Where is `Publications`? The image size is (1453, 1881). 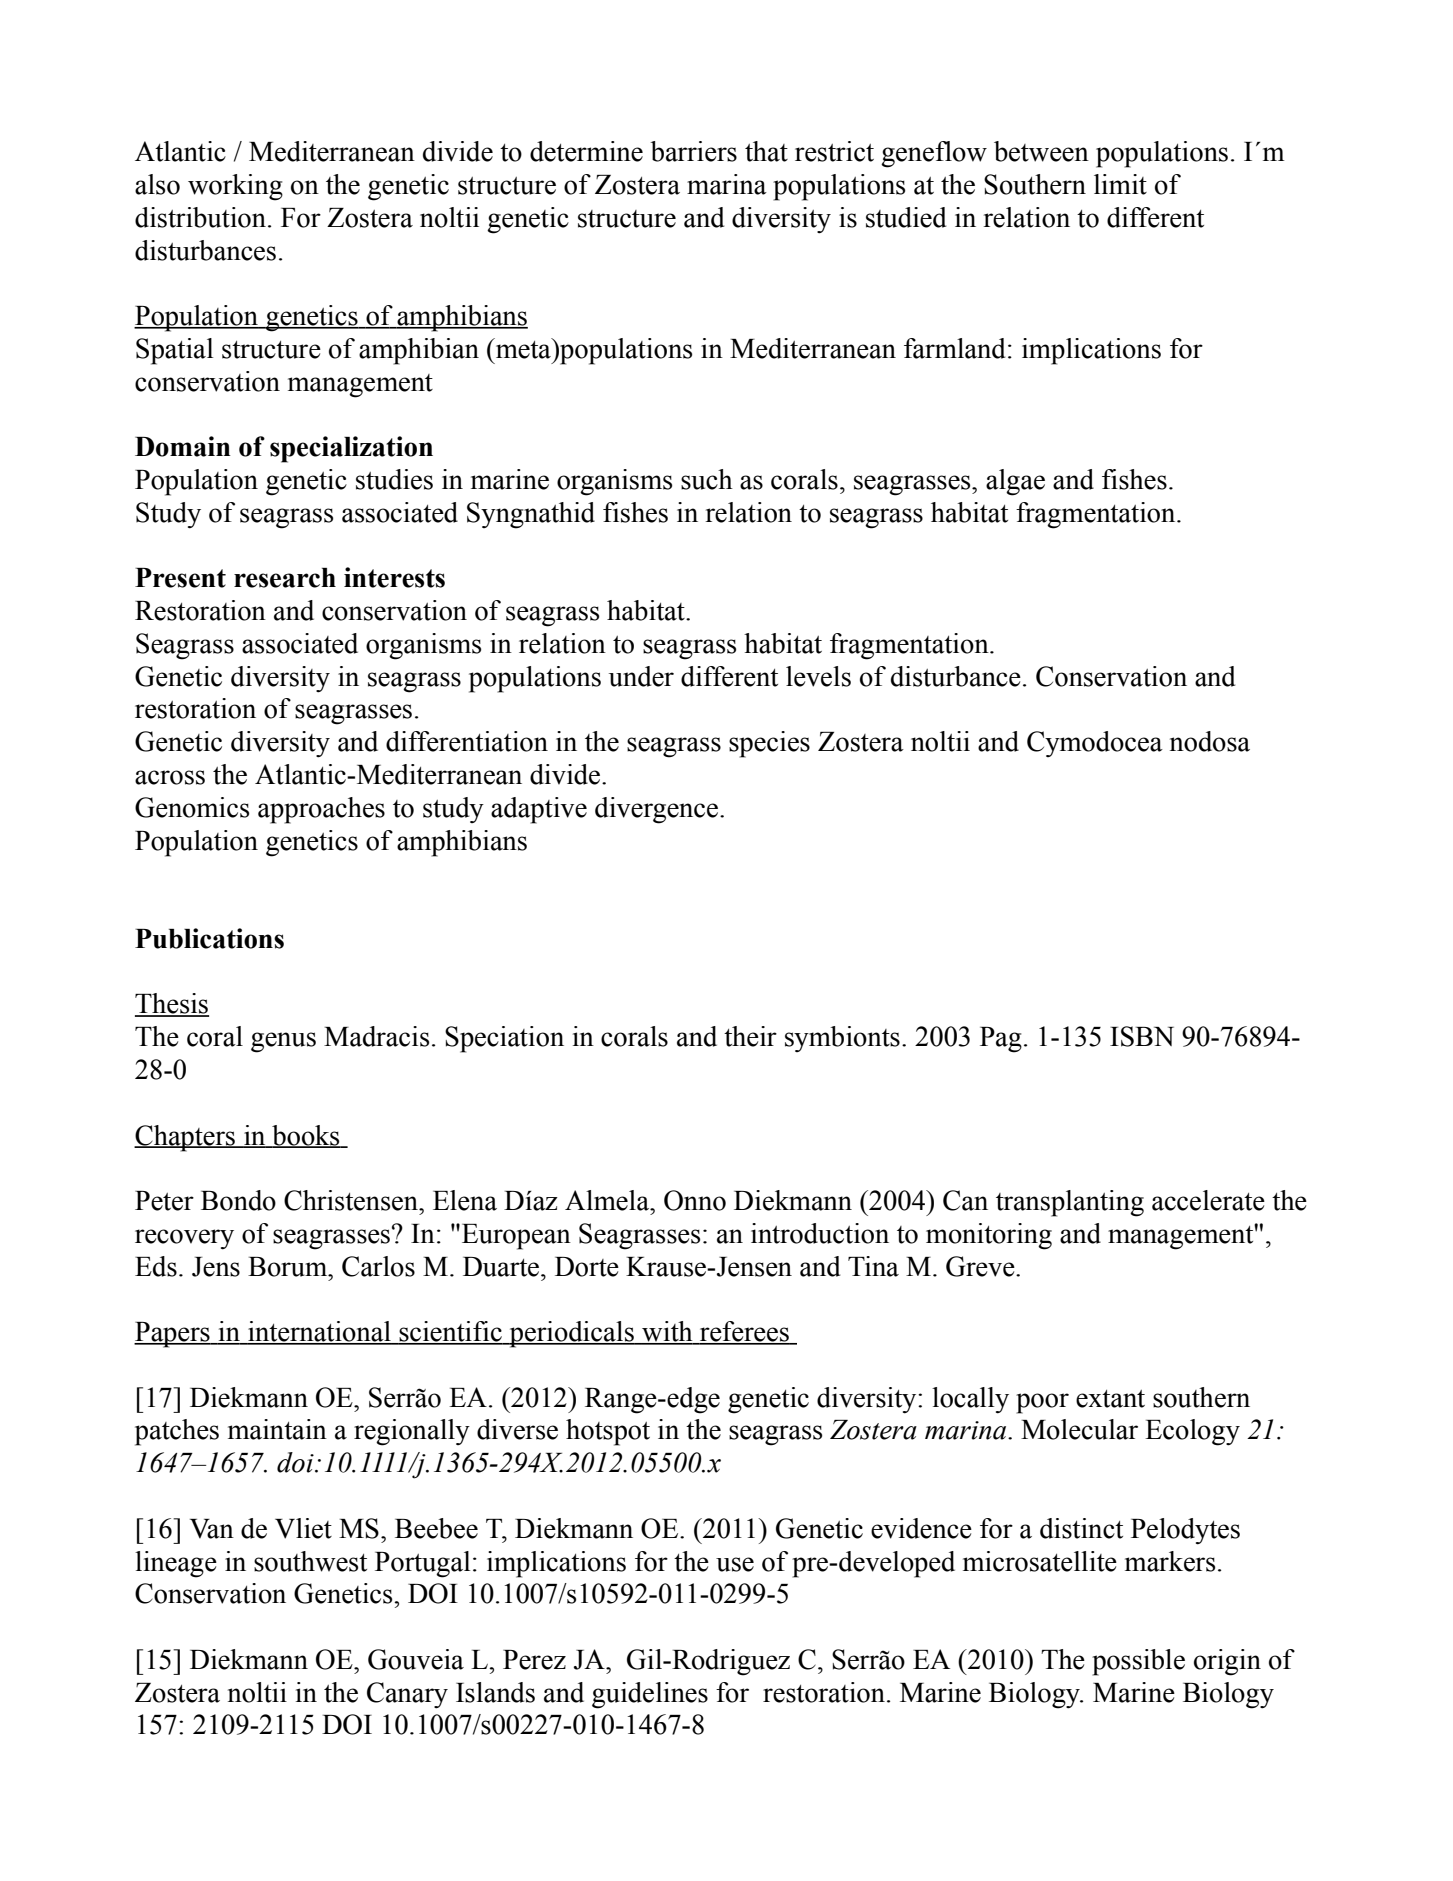 Publications is located at coordinates (209, 938).
